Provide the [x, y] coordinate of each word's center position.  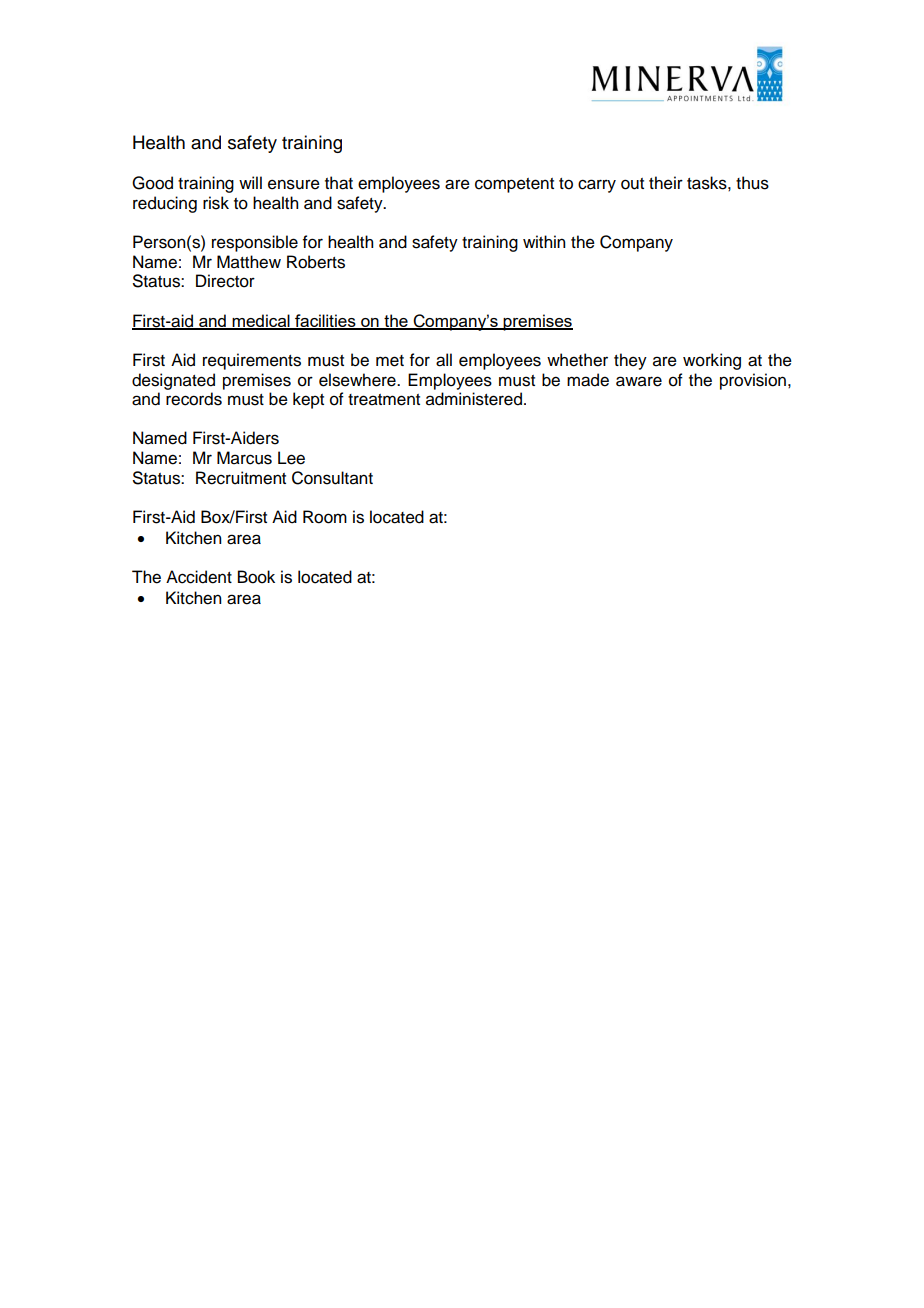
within [544, 241]
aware [639, 381]
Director [225, 281]
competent [514, 185]
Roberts [316, 262]
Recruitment [241, 478]
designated [173, 381]
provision [753, 381]
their [666, 183]
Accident [199, 577]
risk [216, 203]
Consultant [332, 478]
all [444, 360]
